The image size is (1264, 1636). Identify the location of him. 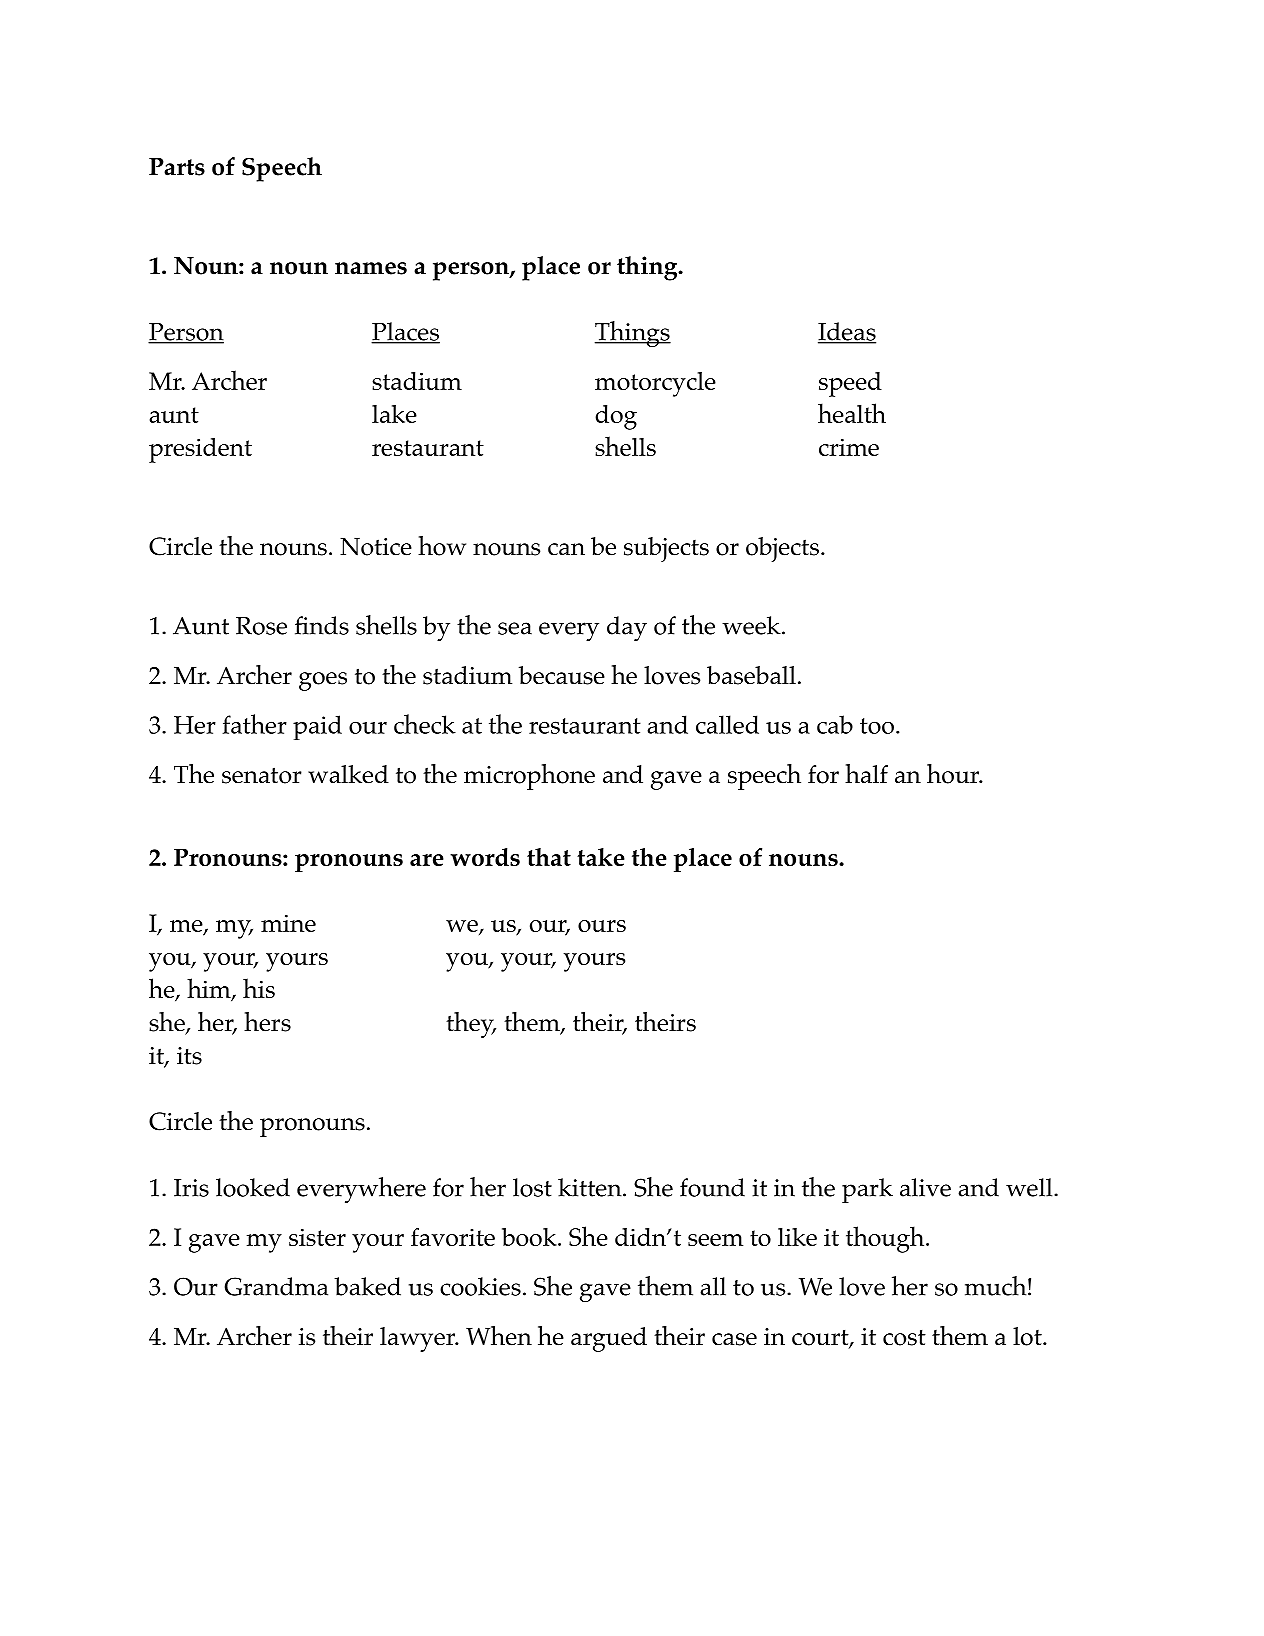
(210, 989).
